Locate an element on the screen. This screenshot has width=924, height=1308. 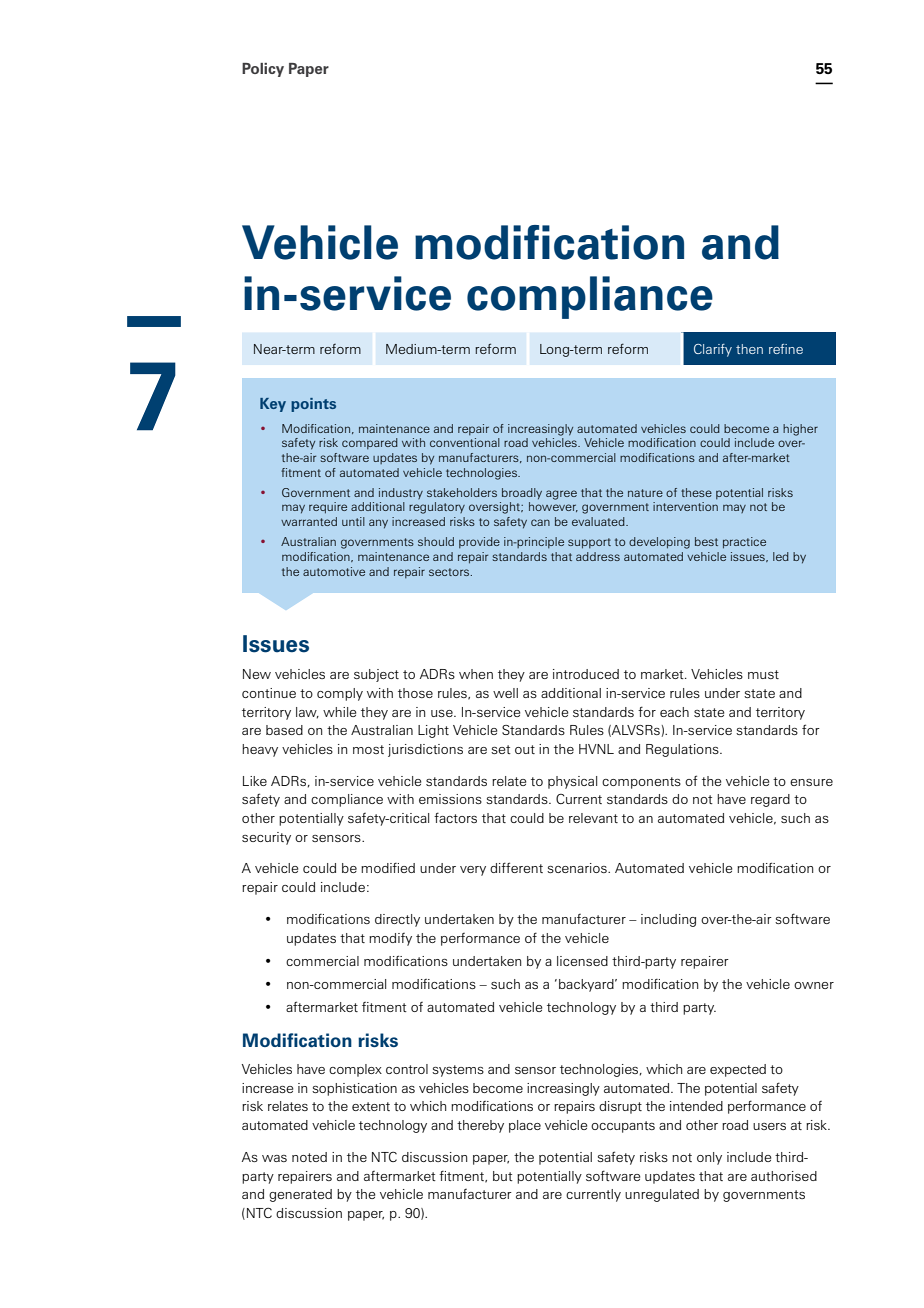
compared is located at coordinates (370, 443).
